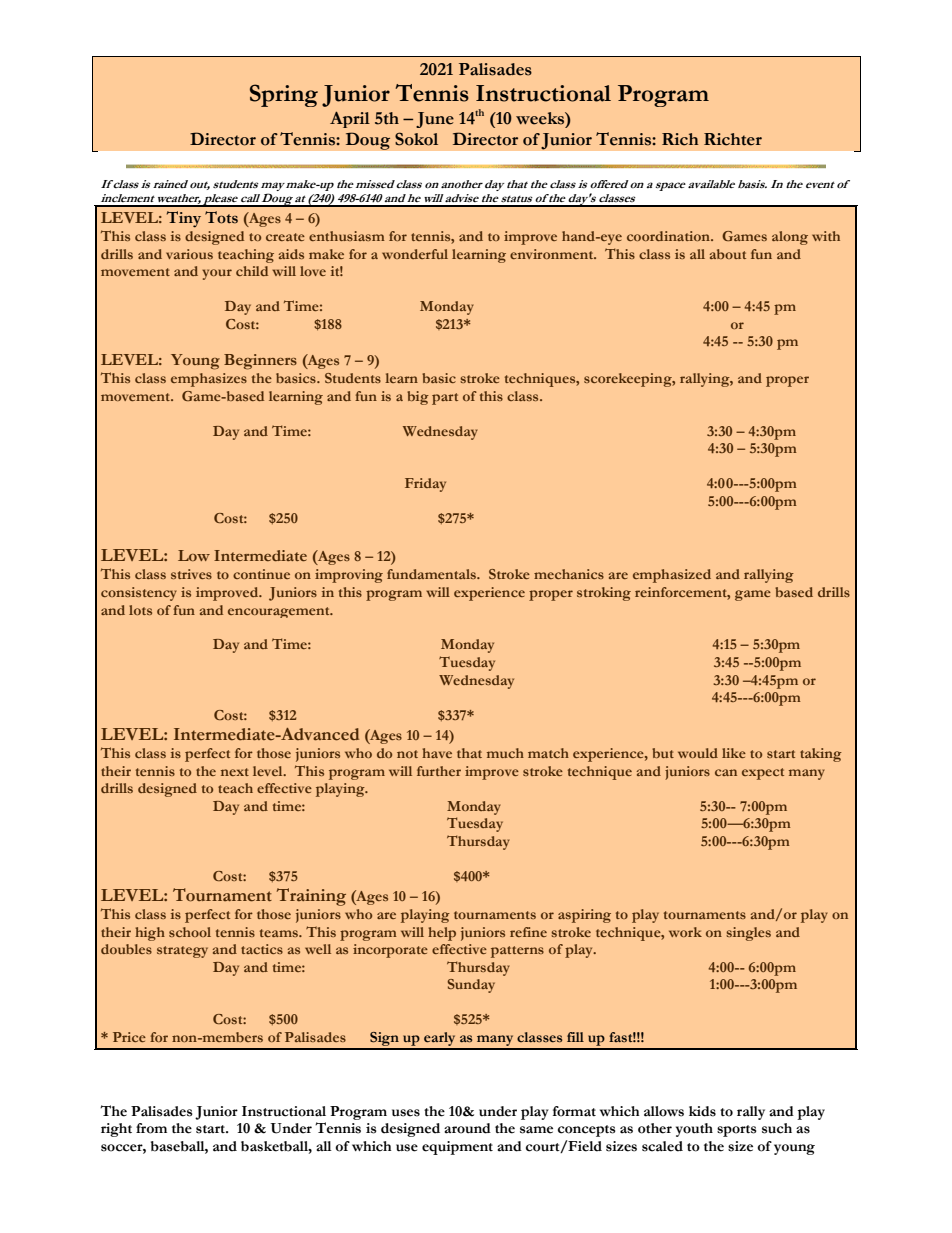 This page has height=1233, width=952. I want to click on stroking, so click(604, 594).
